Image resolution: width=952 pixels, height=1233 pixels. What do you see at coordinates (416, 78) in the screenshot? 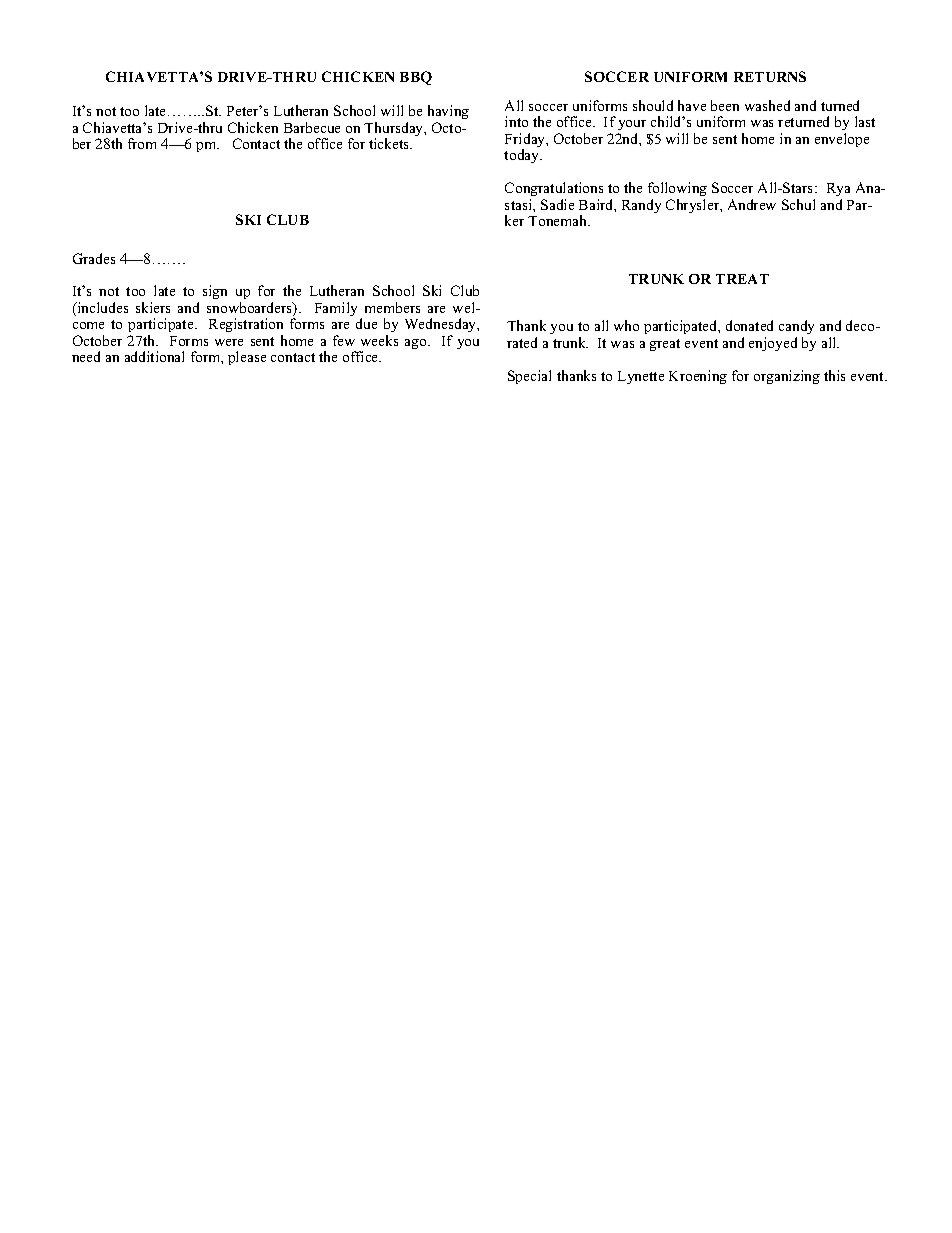
I see `BBQ` at bounding box center [416, 78].
